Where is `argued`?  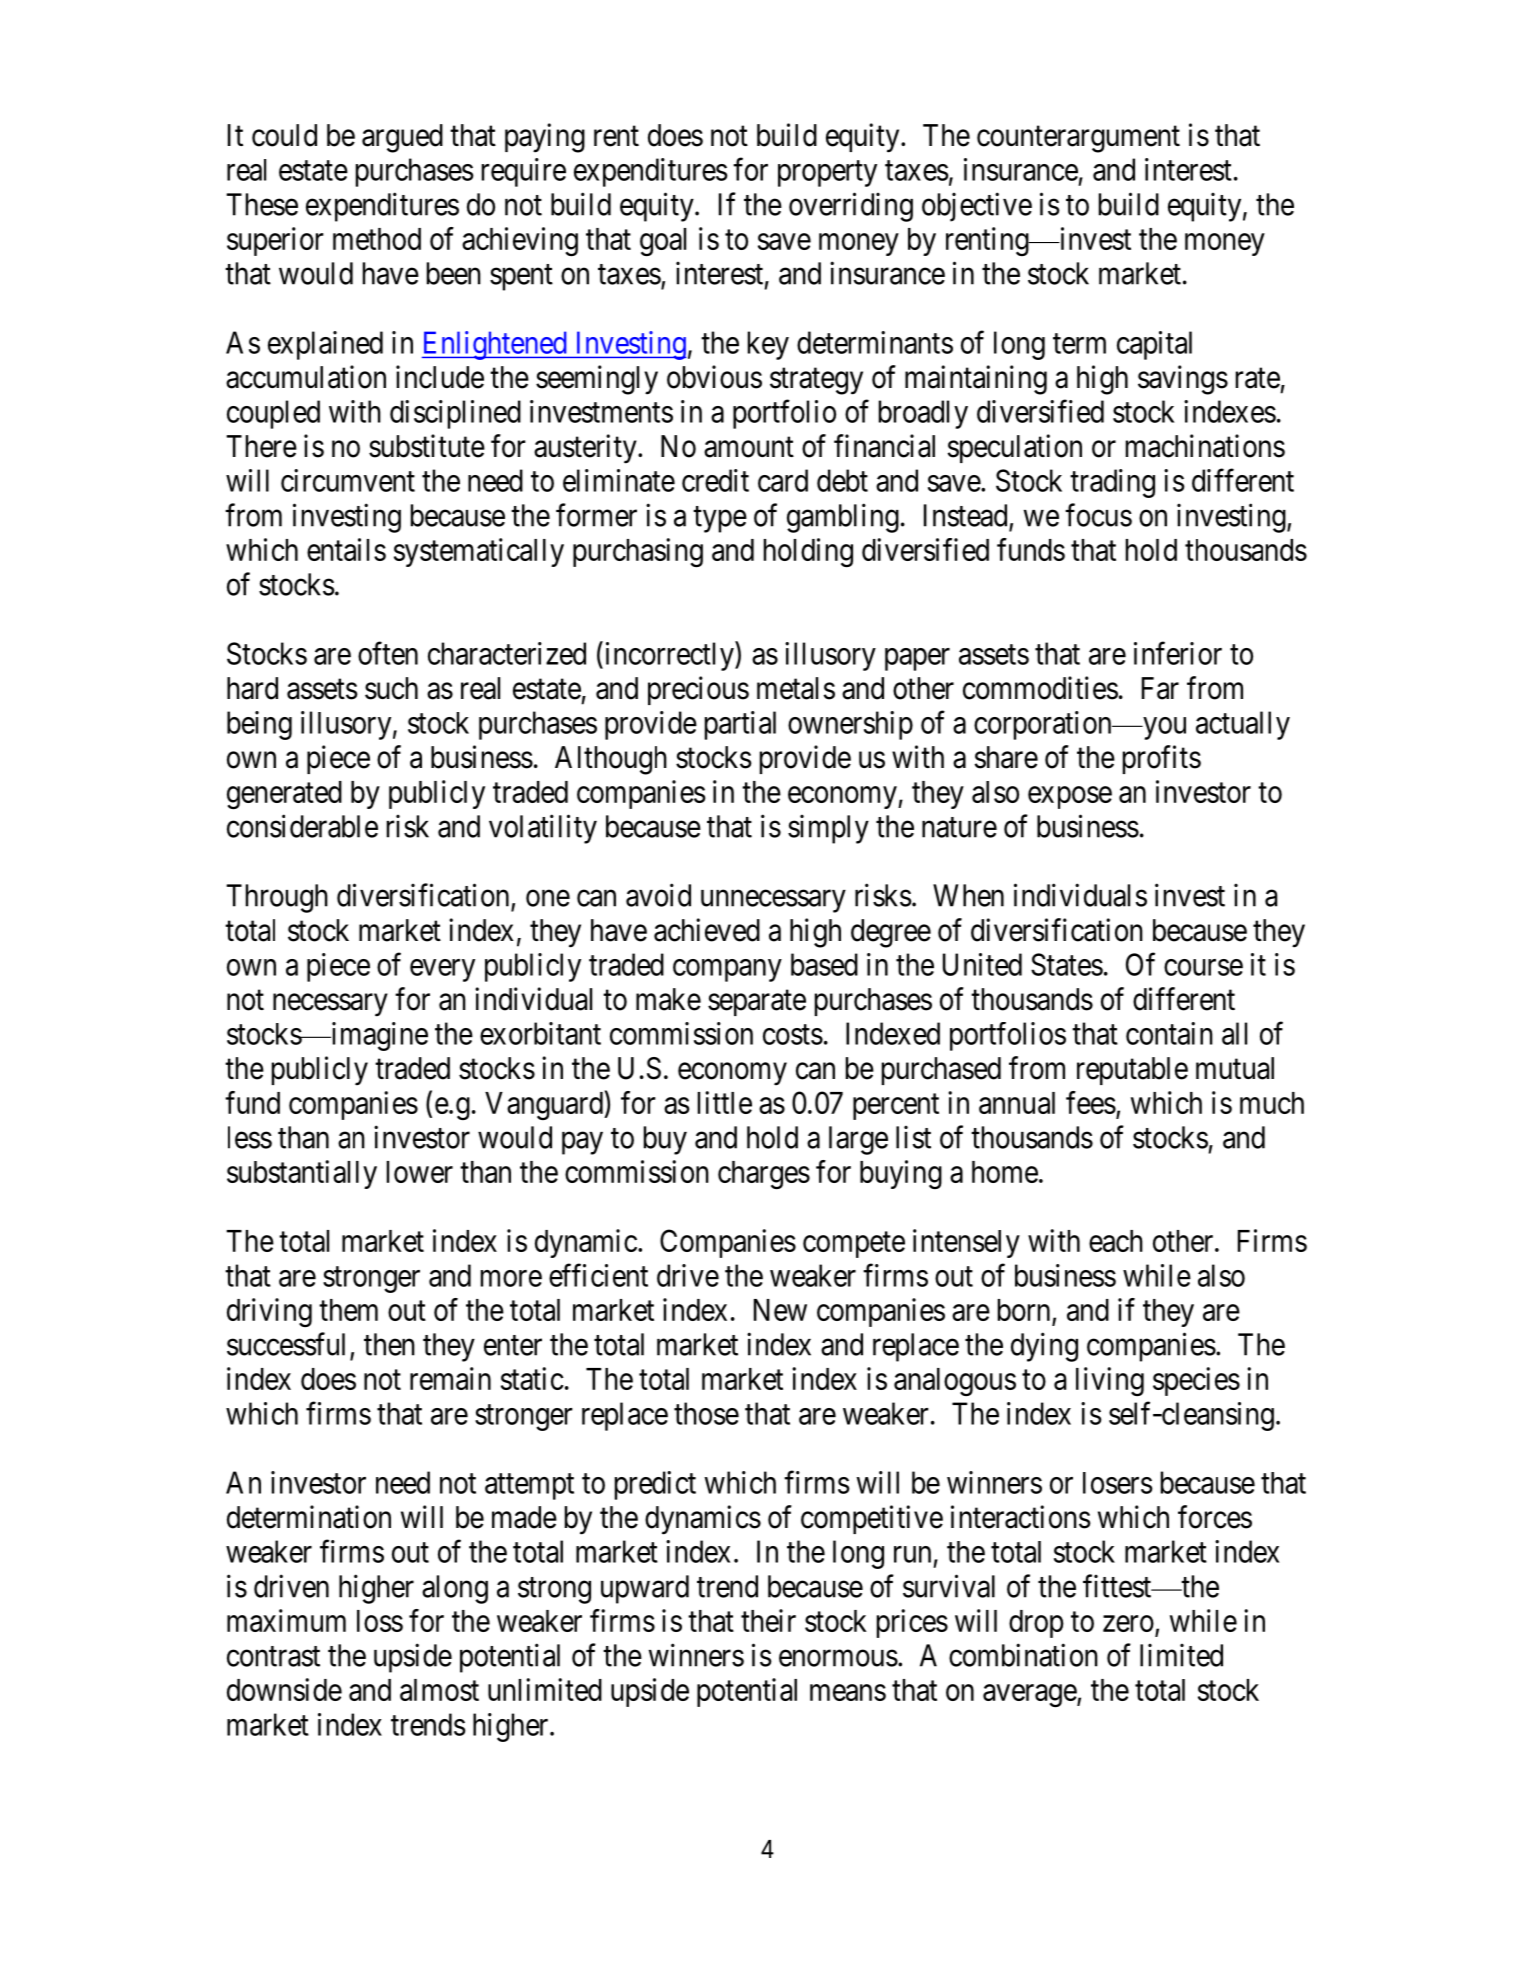
argued is located at coordinates (402, 138).
